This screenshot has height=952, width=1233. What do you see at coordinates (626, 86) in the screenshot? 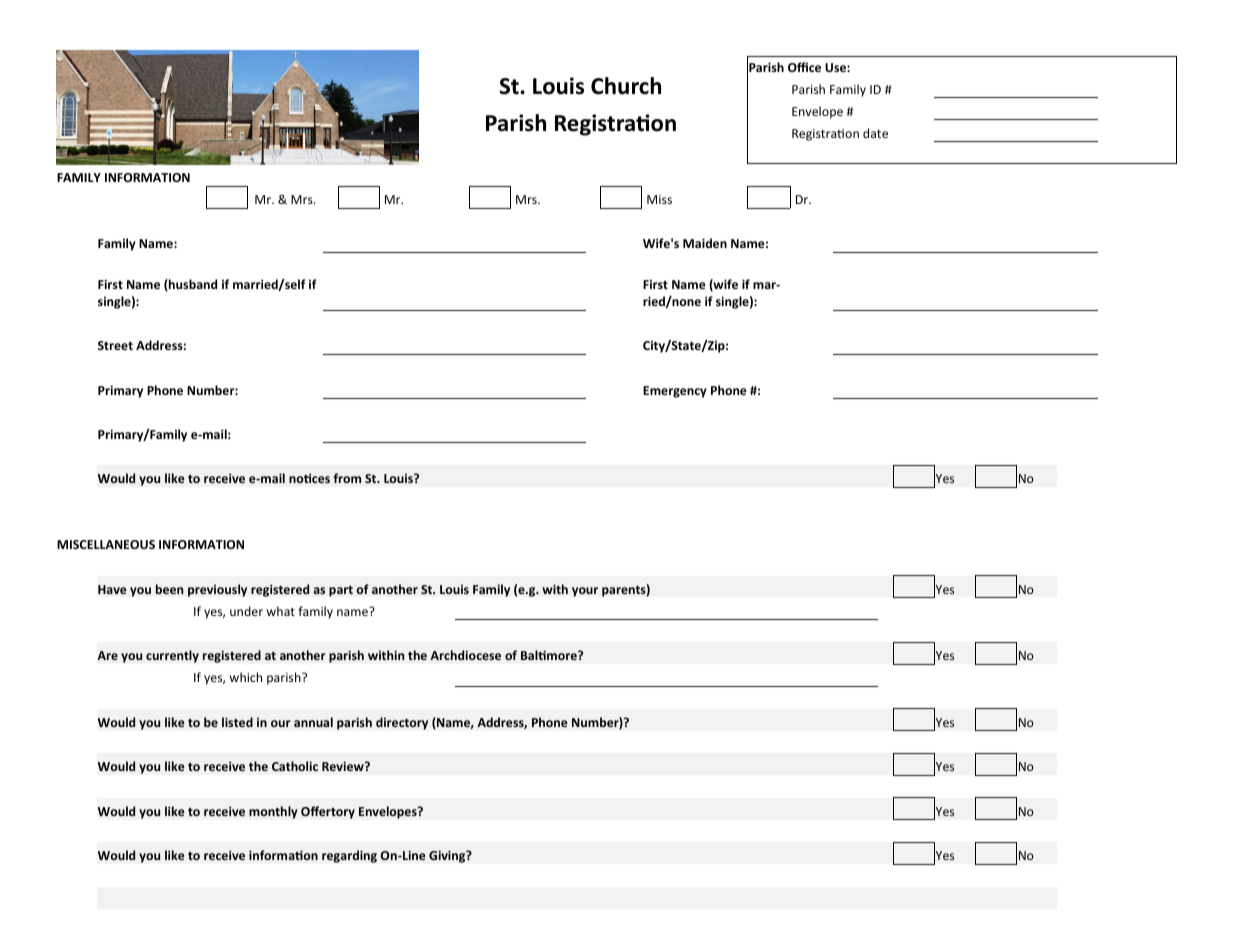
I see `Church` at bounding box center [626, 86].
